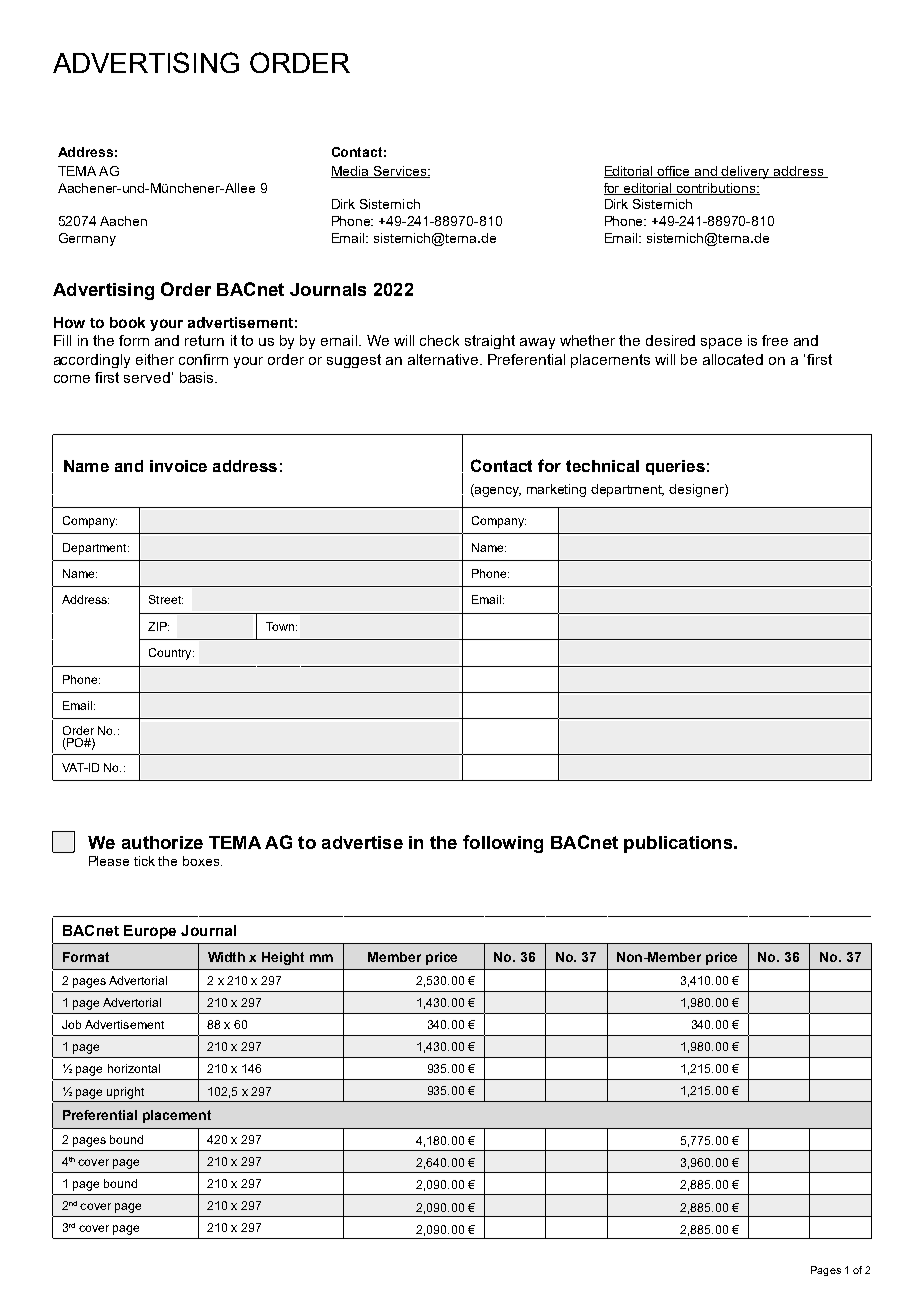 This document has width=924, height=1308. I want to click on Services, so click(399, 172).
